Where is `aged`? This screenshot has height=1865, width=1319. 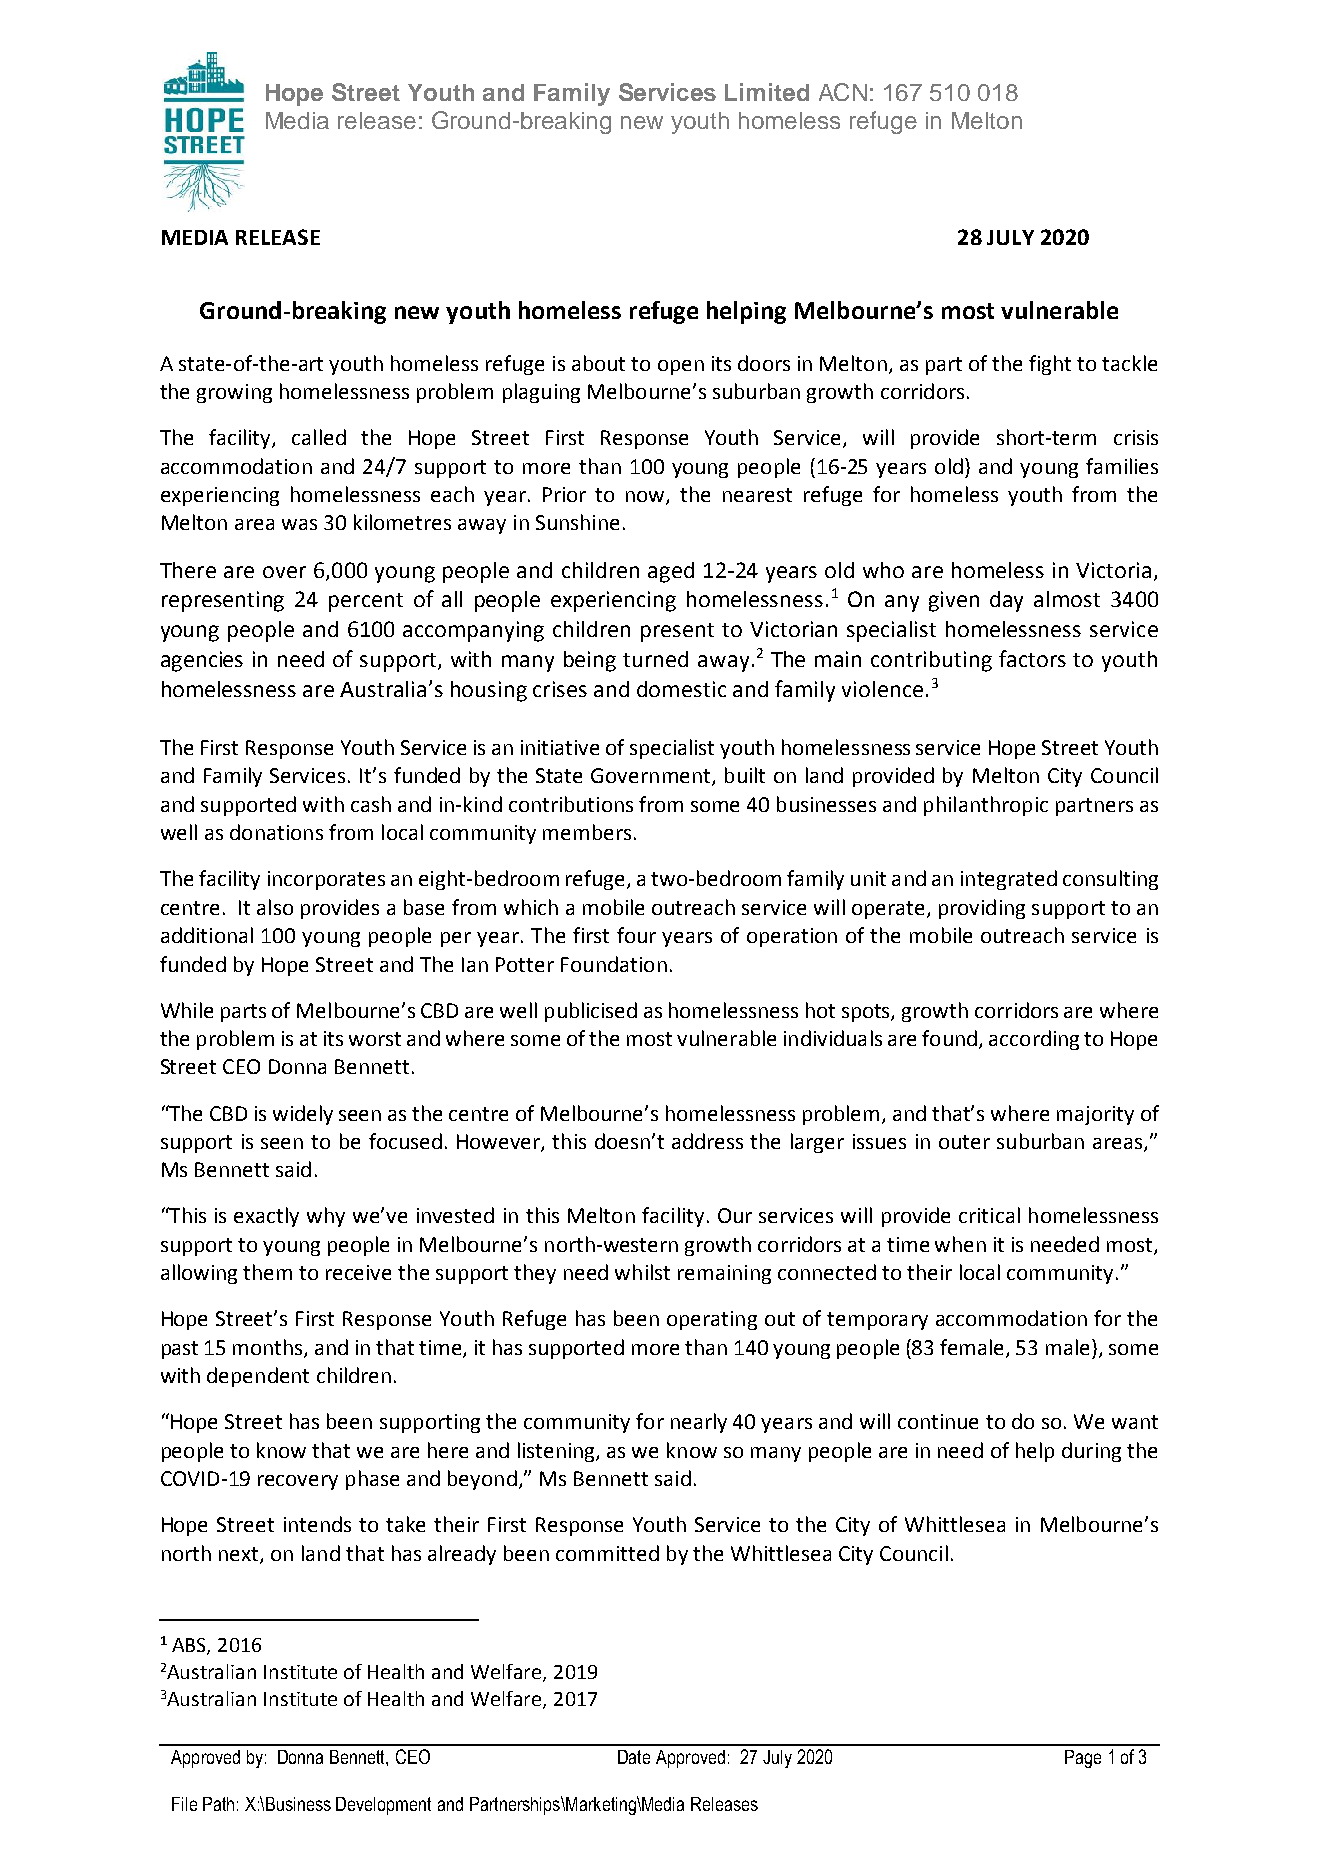
aged is located at coordinates (671, 572).
